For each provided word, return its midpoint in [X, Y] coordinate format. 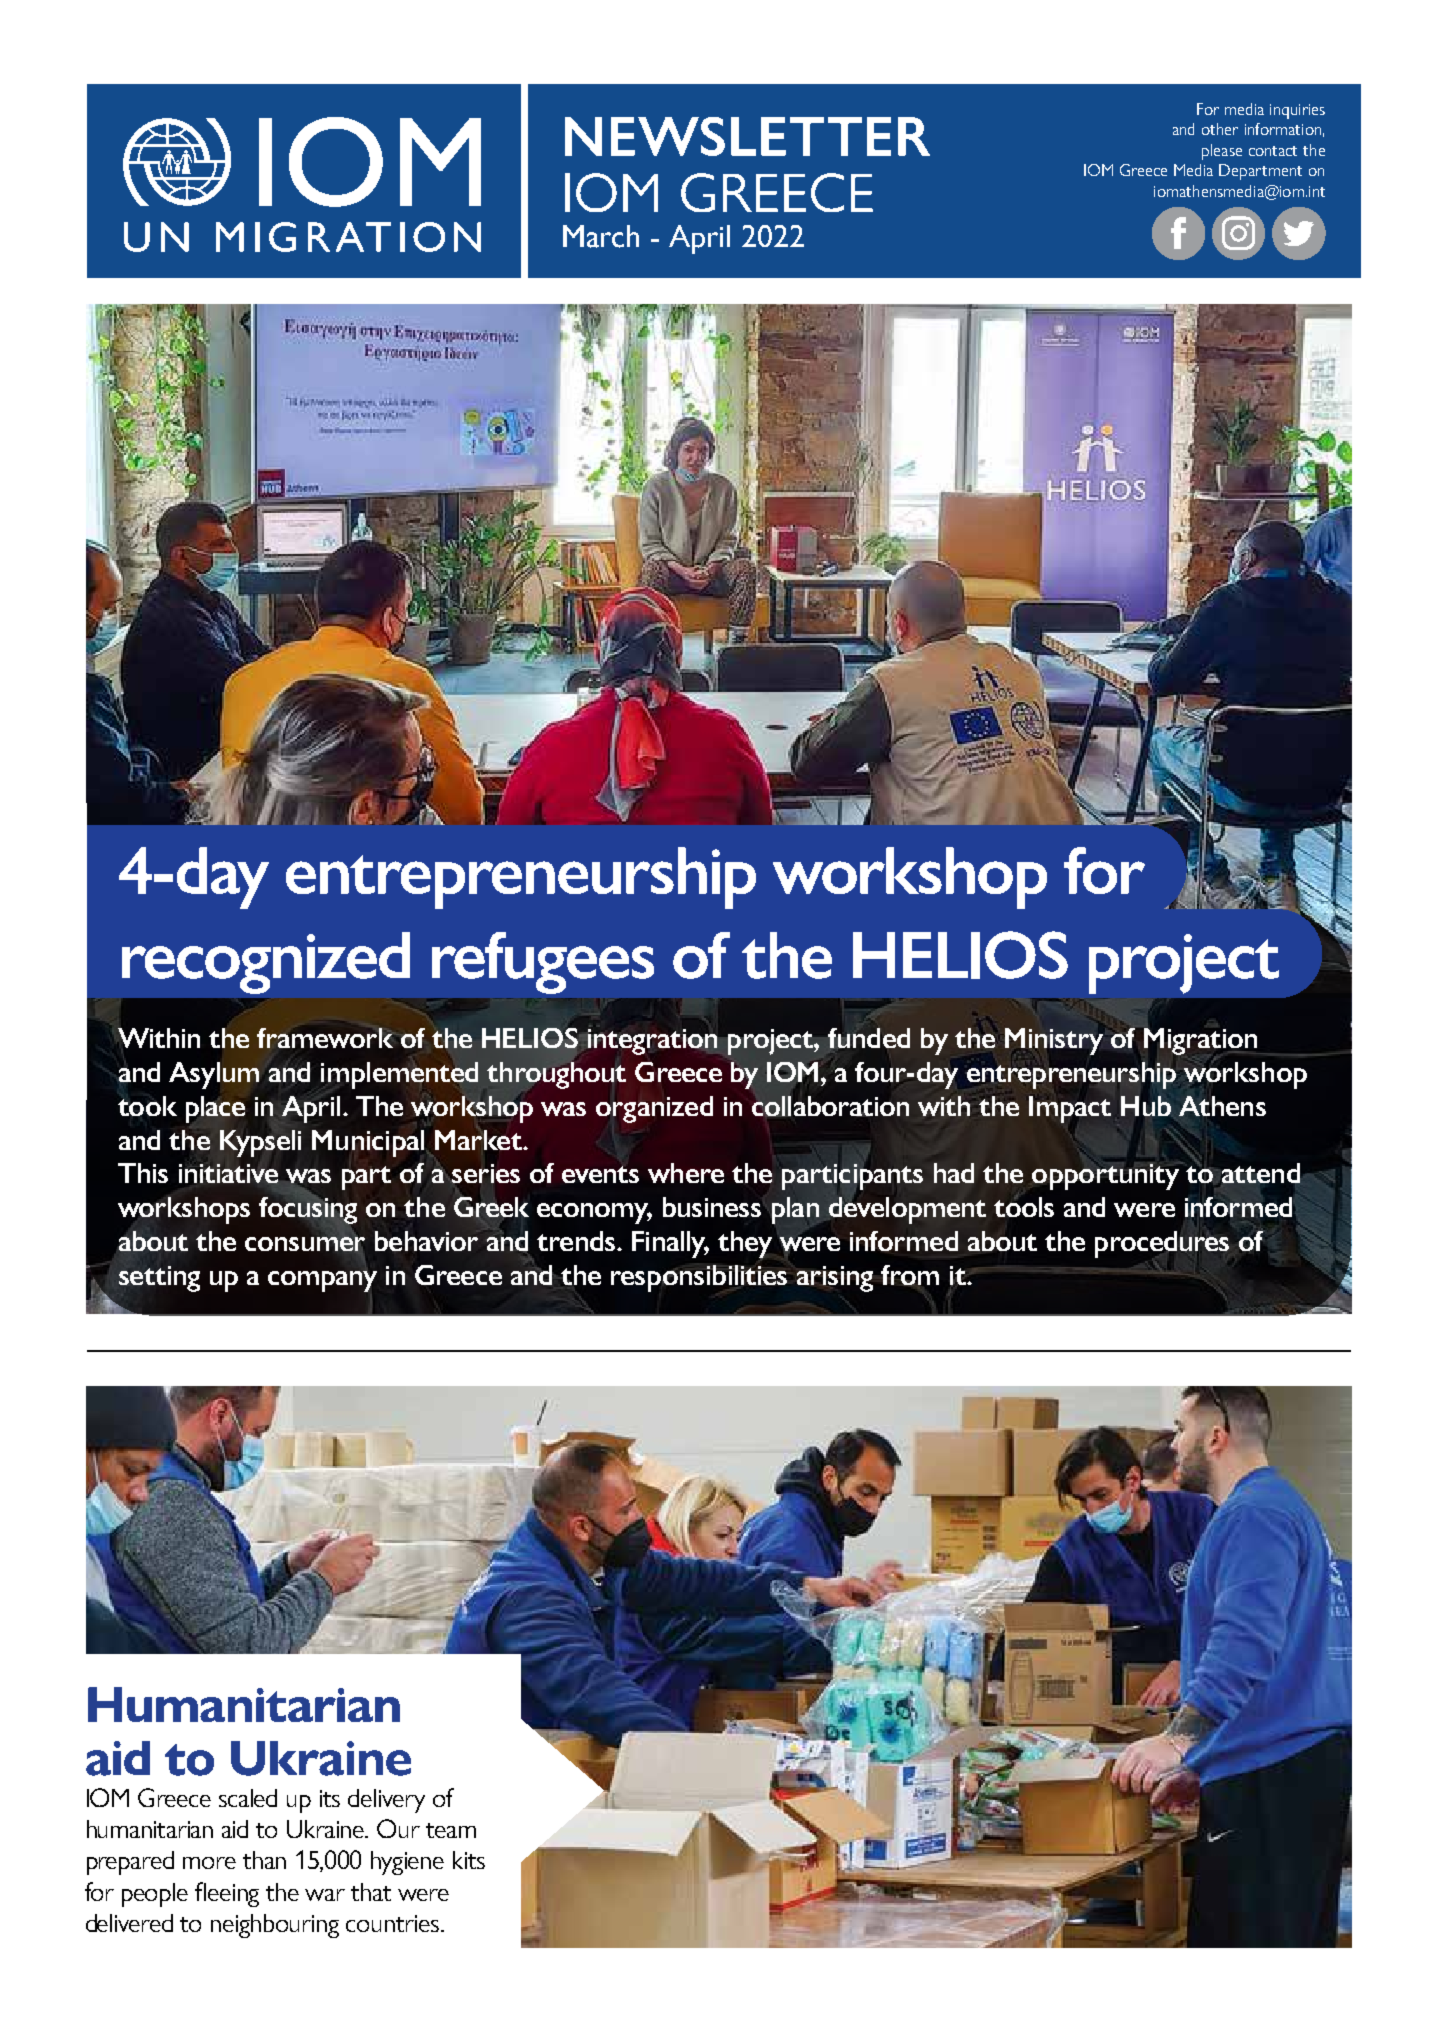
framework [325, 1038]
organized [654, 1109]
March [601, 236]
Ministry [1054, 1041]
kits [469, 1860]
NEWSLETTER [747, 136]
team [451, 1830]
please [1222, 152]
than [264, 1860]
